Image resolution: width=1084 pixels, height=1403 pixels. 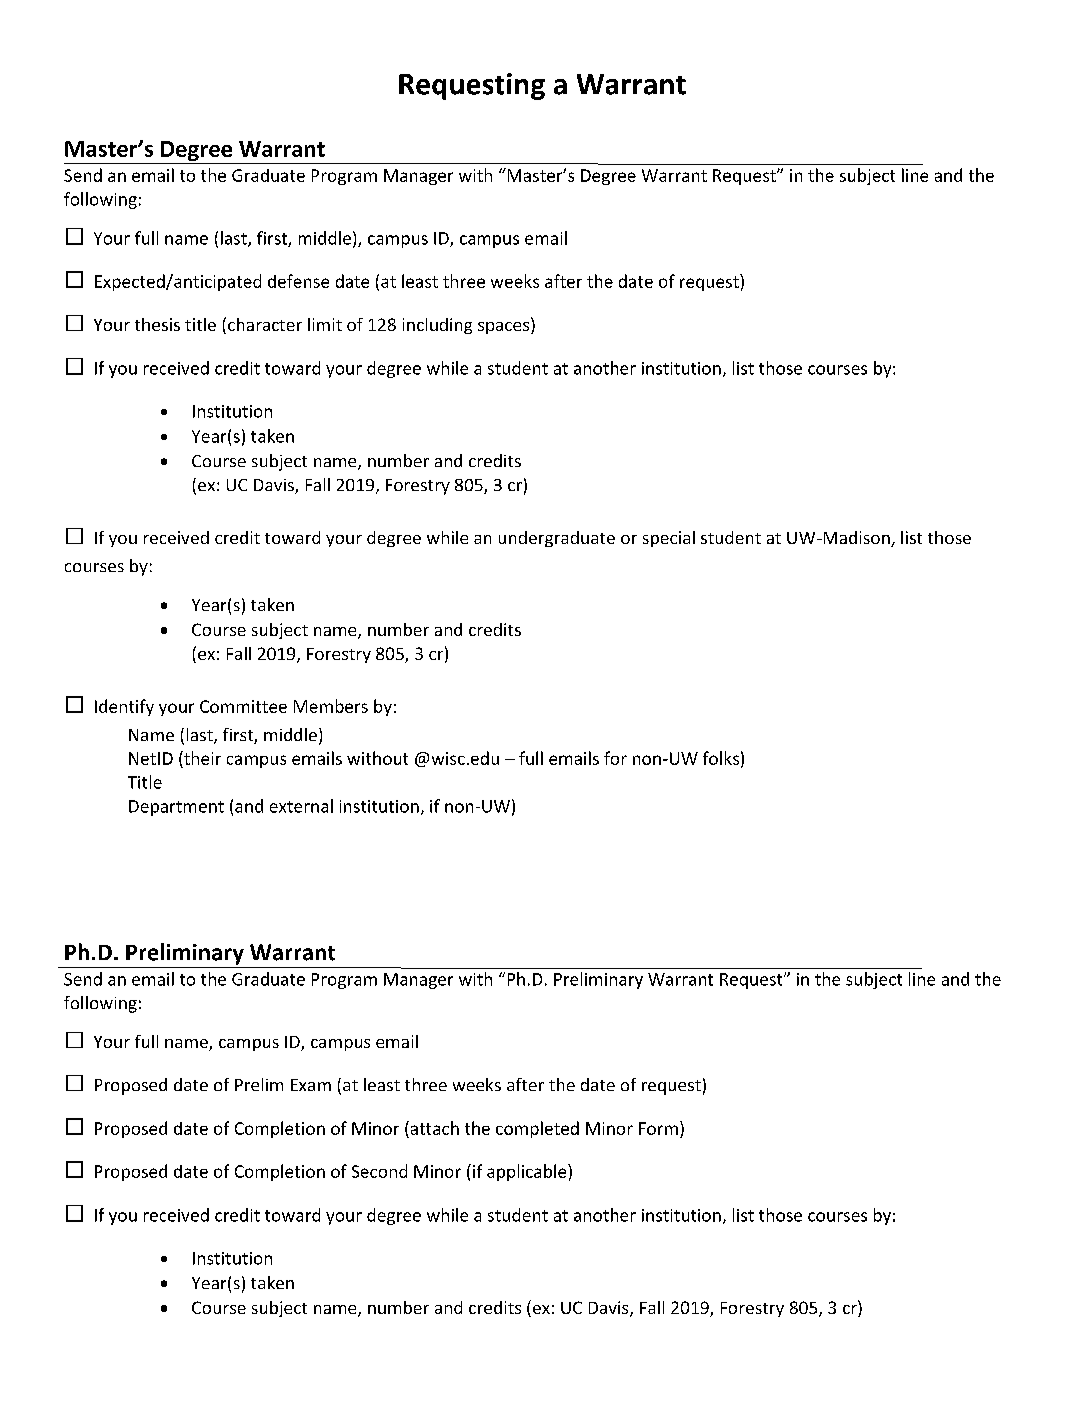 I want to click on completed, so click(x=537, y=1129).
